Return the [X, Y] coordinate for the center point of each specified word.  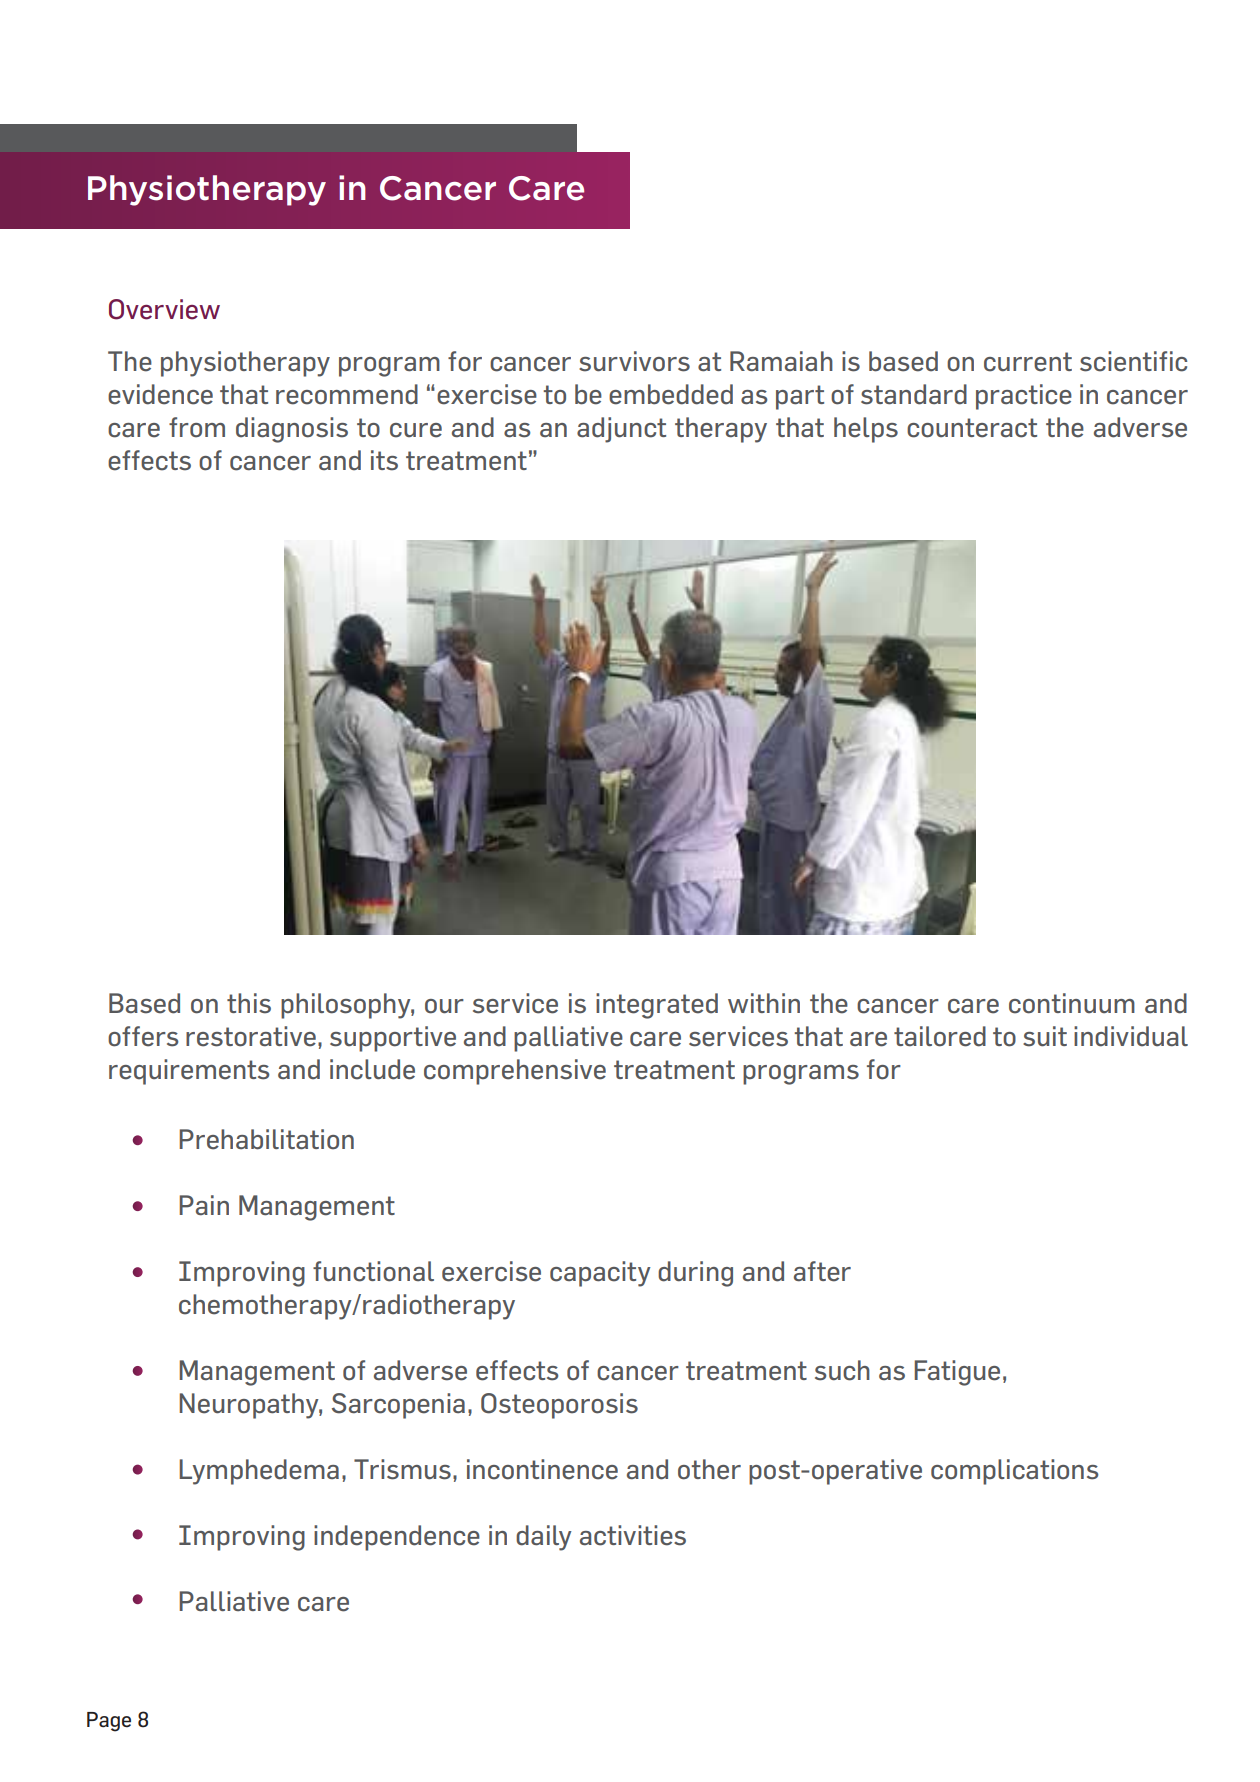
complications [1014, 1472]
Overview [164, 309]
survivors [634, 361]
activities [633, 1535]
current [1028, 362]
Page [109, 1722]
